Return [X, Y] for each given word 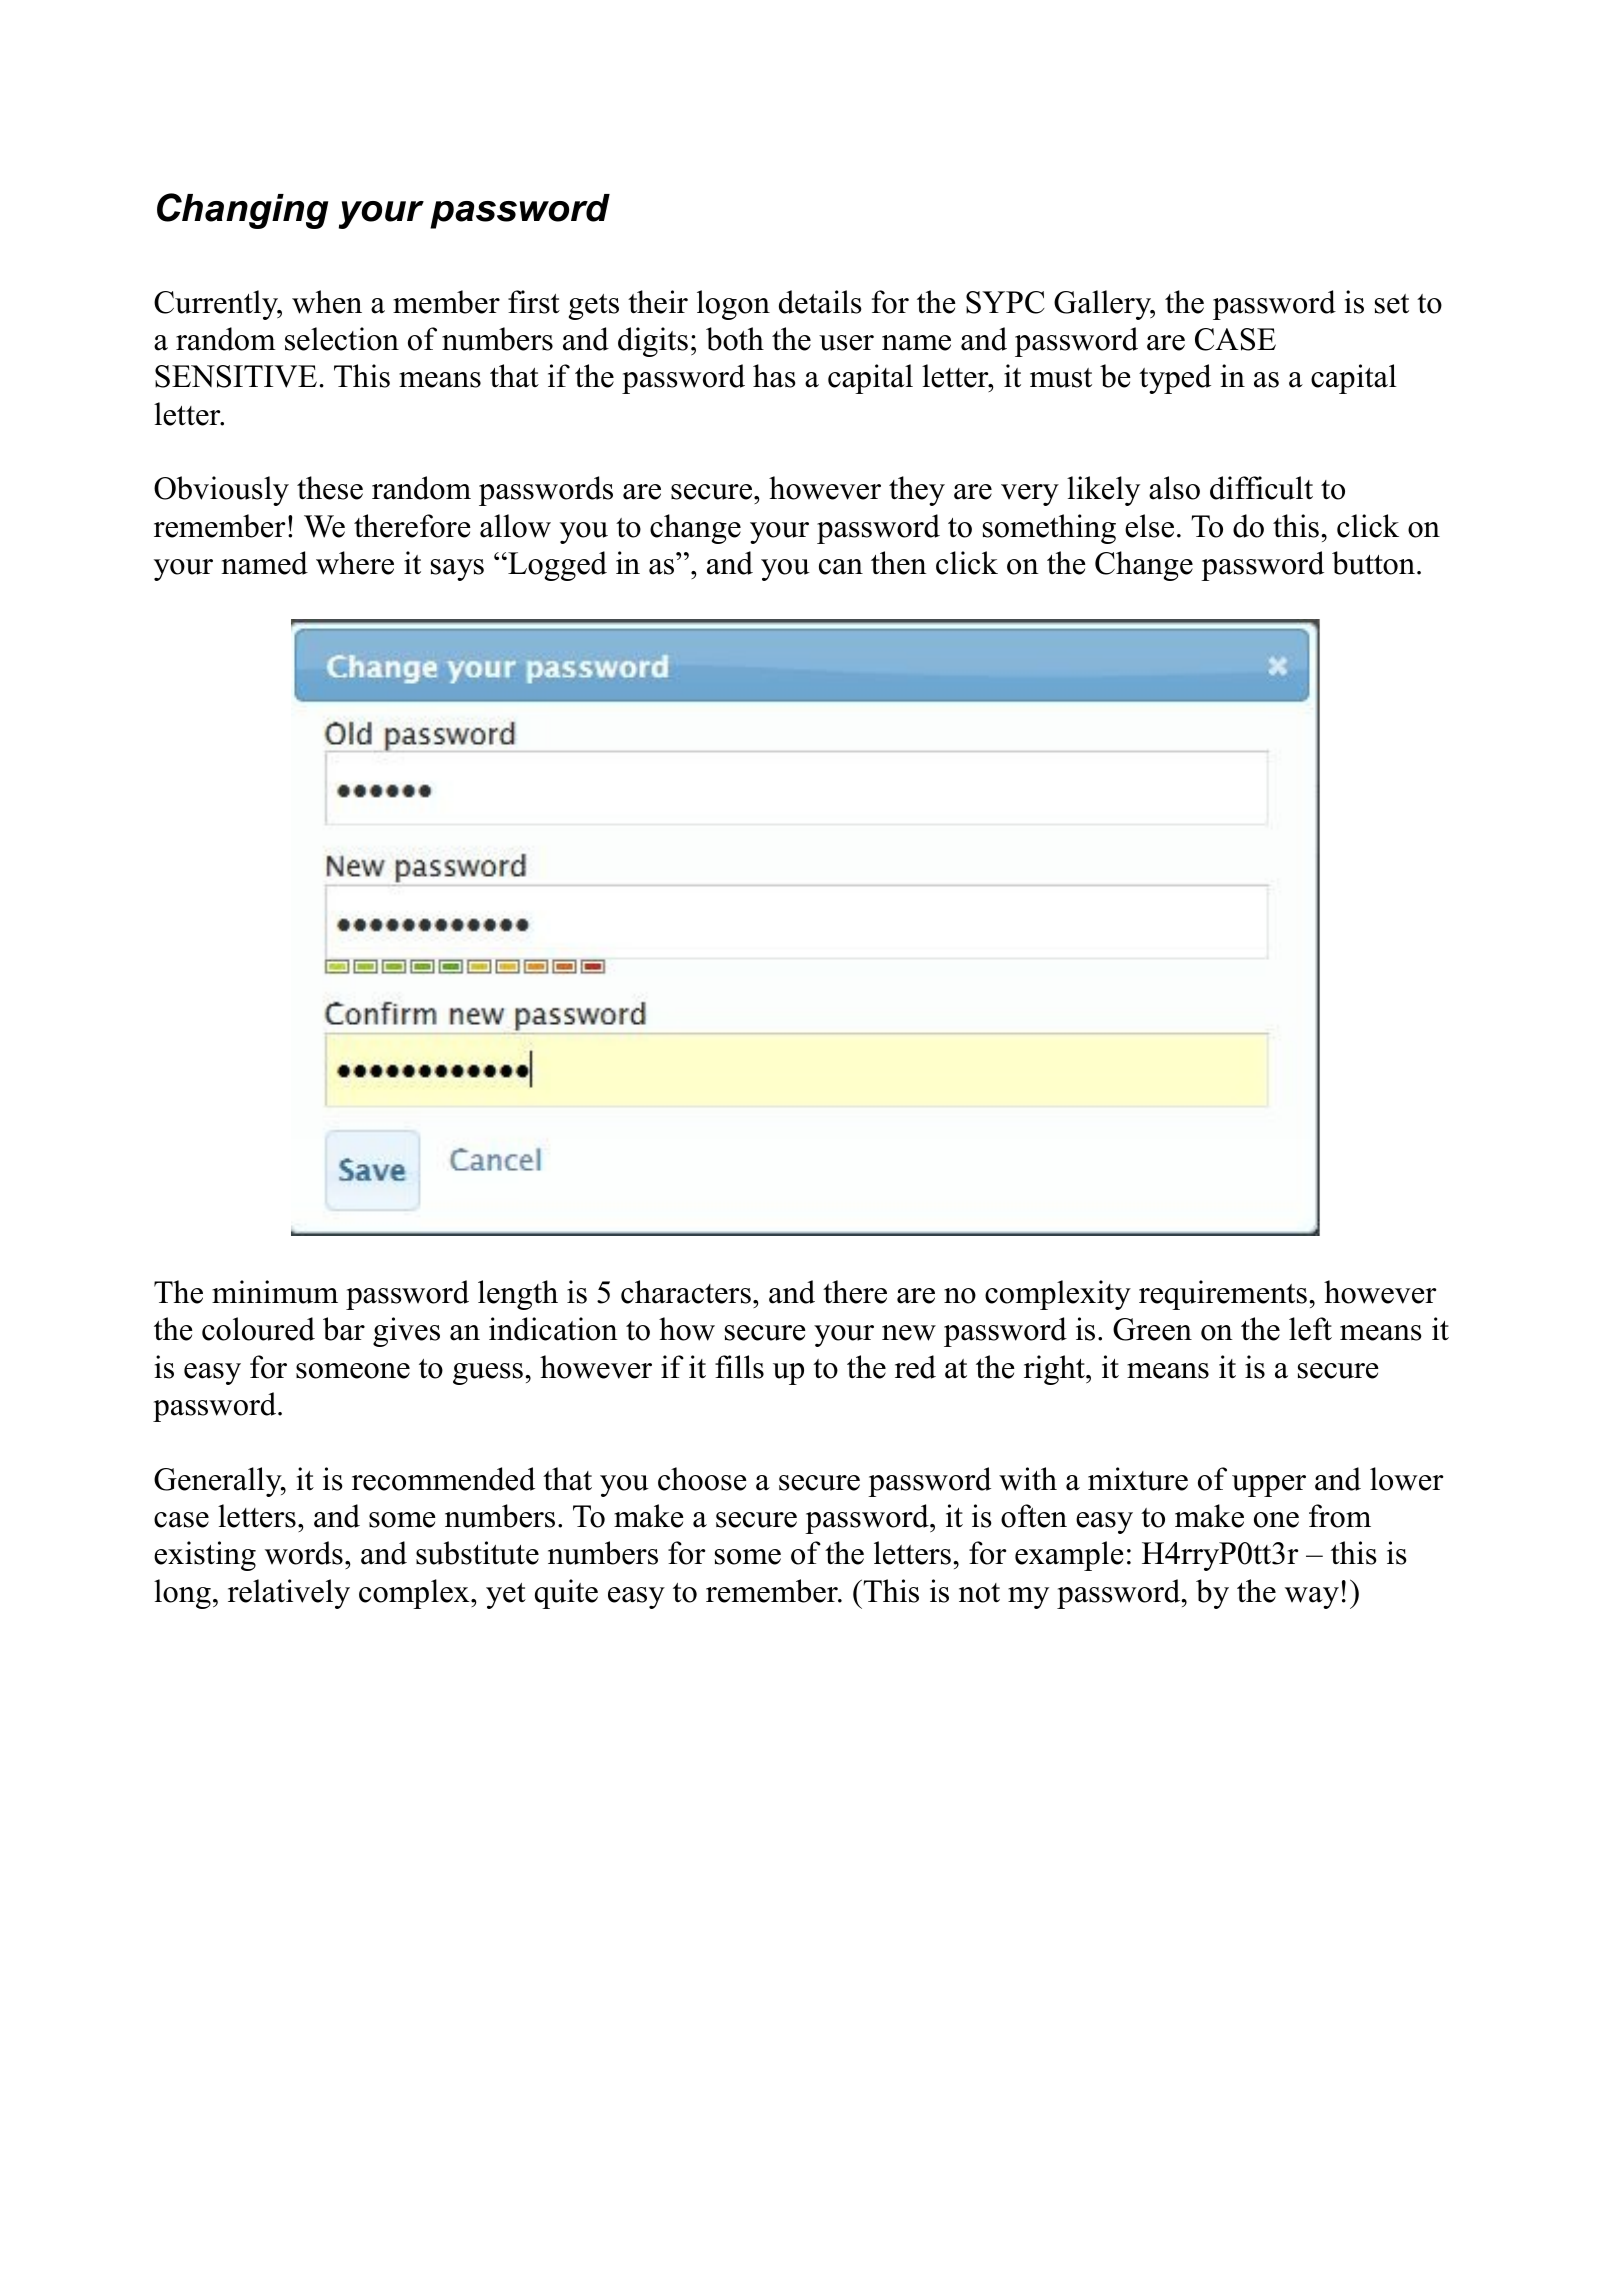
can [841, 567]
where [355, 563]
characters [686, 1292]
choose [702, 1479]
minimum [275, 1292]
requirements [1223, 1295]
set [1392, 304]
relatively [289, 1594]
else [1149, 526]
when [327, 302]
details [820, 302]
